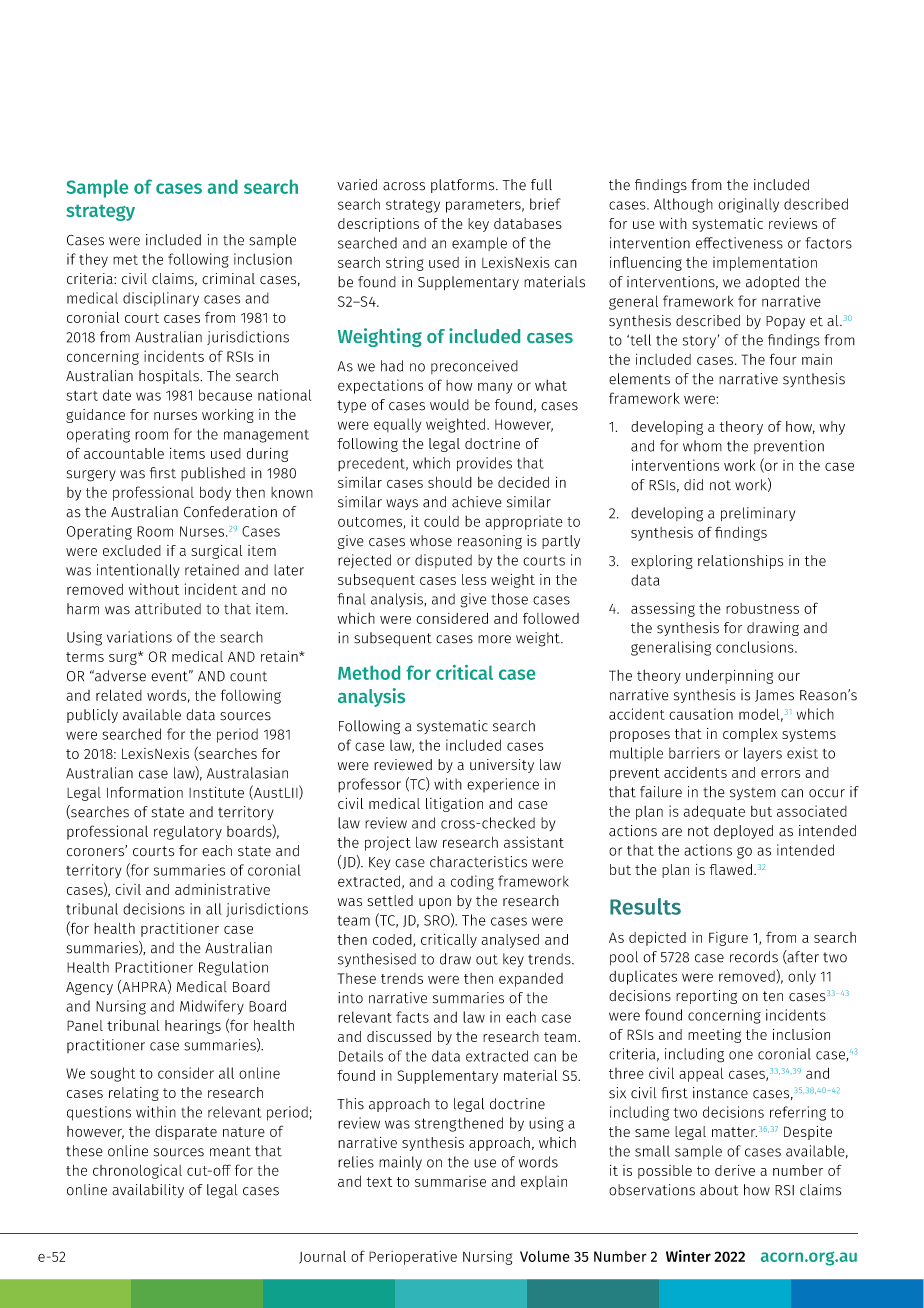 This screenshot has width=924, height=1308. Describe the element at coordinates (119, 695) in the screenshot. I see `related` at that location.
